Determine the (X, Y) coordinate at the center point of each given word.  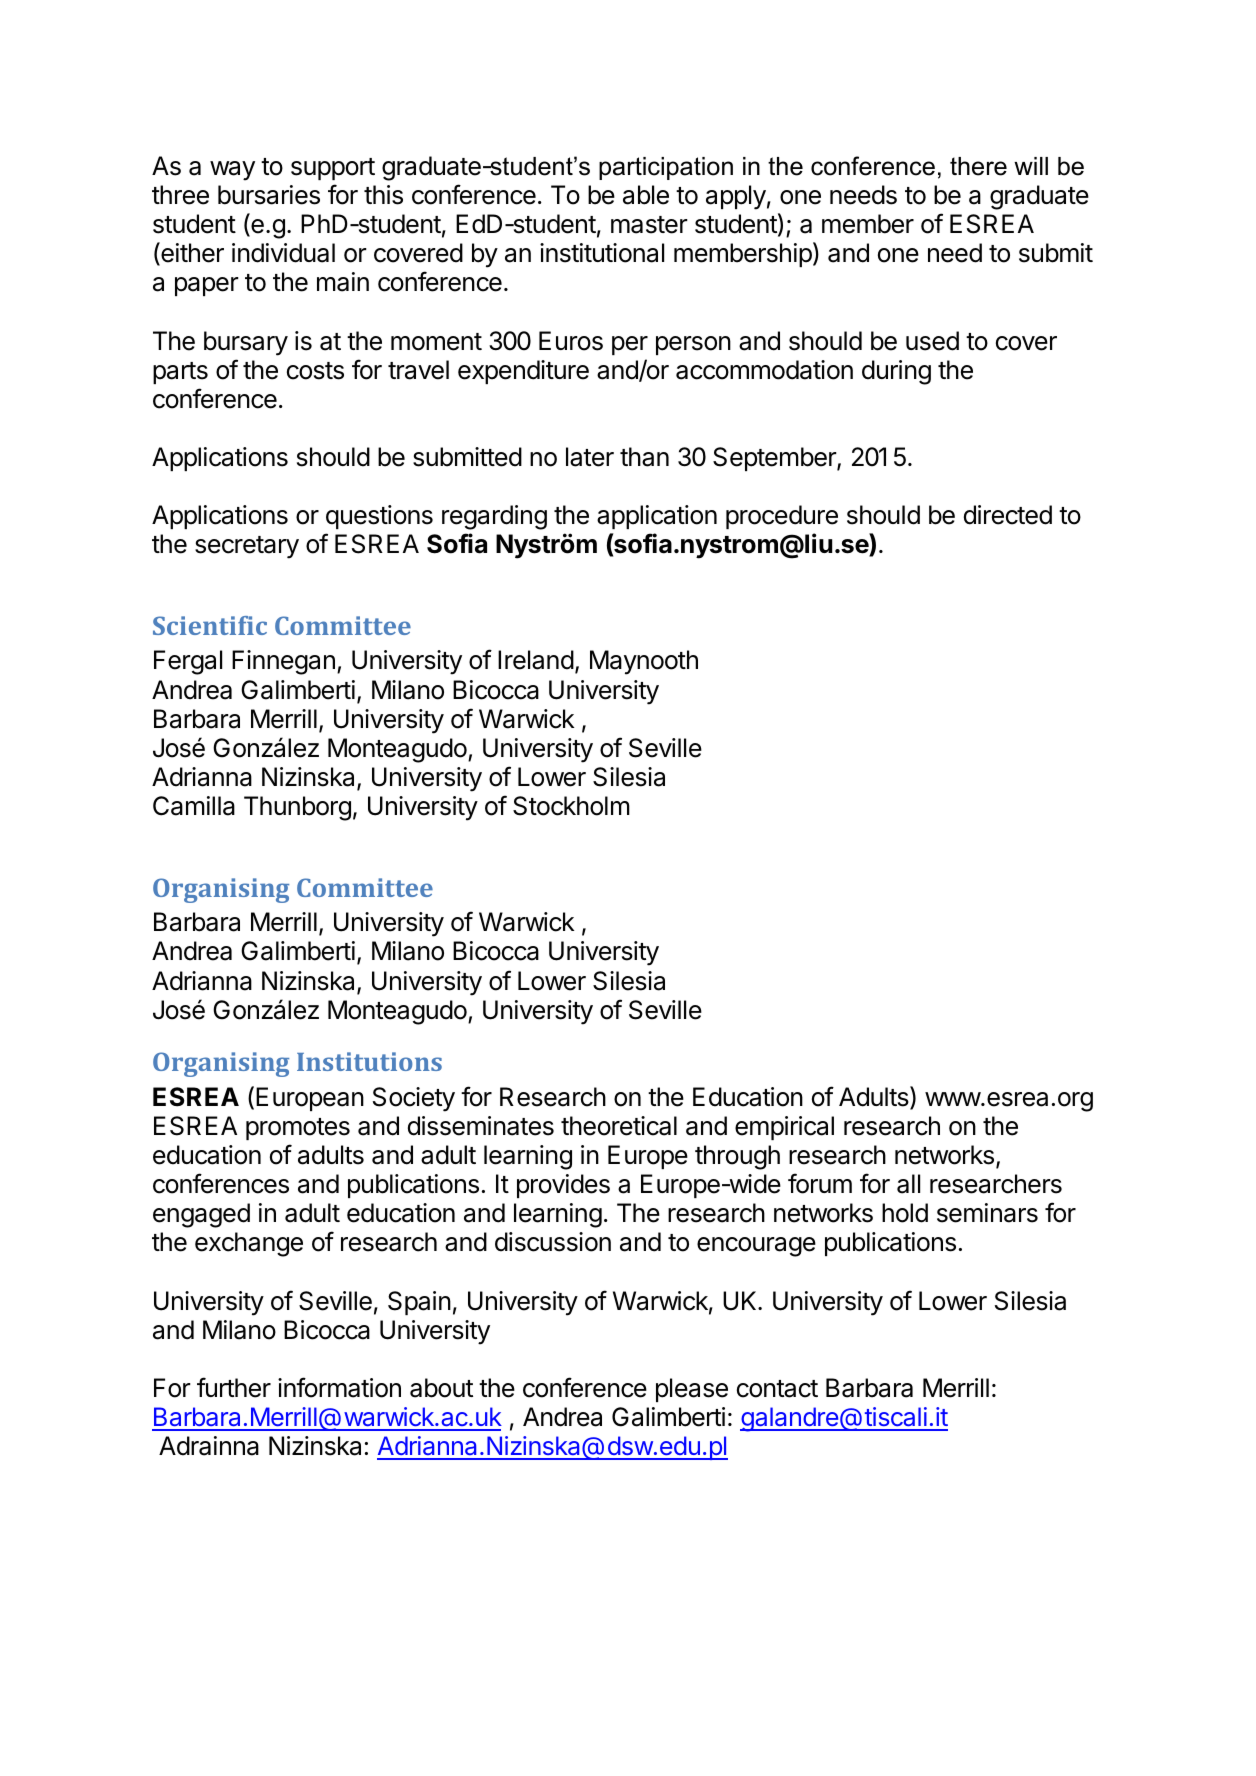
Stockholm (571, 806)
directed (1008, 515)
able (646, 195)
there (978, 166)
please (692, 1390)
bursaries (269, 195)
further (234, 1387)
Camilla (194, 806)
